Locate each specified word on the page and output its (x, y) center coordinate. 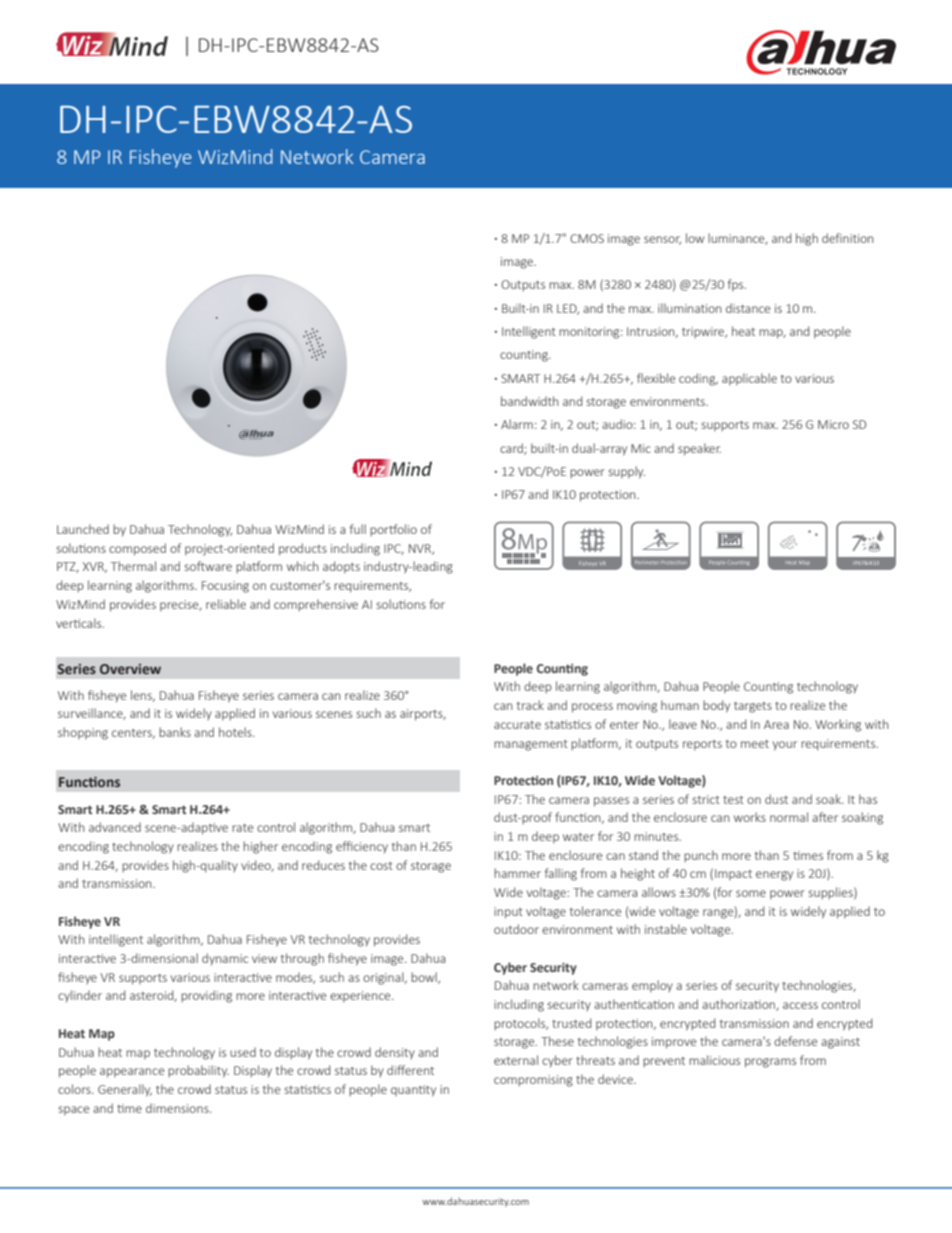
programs (770, 1063)
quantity (413, 1091)
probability (198, 1071)
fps (737, 285)
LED (568, 309)
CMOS (587, 238)
